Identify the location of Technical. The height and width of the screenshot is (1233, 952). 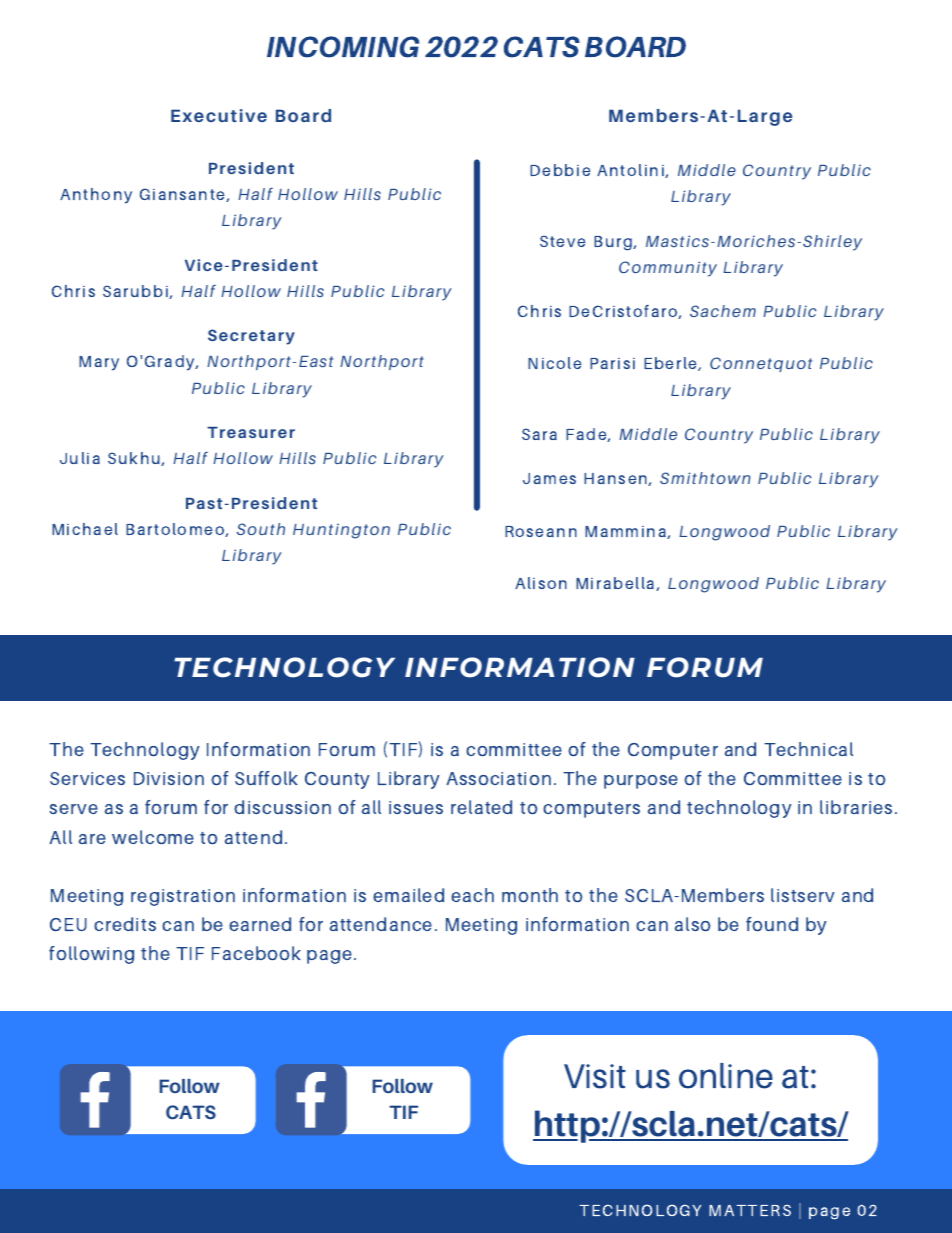
(808, 749).
